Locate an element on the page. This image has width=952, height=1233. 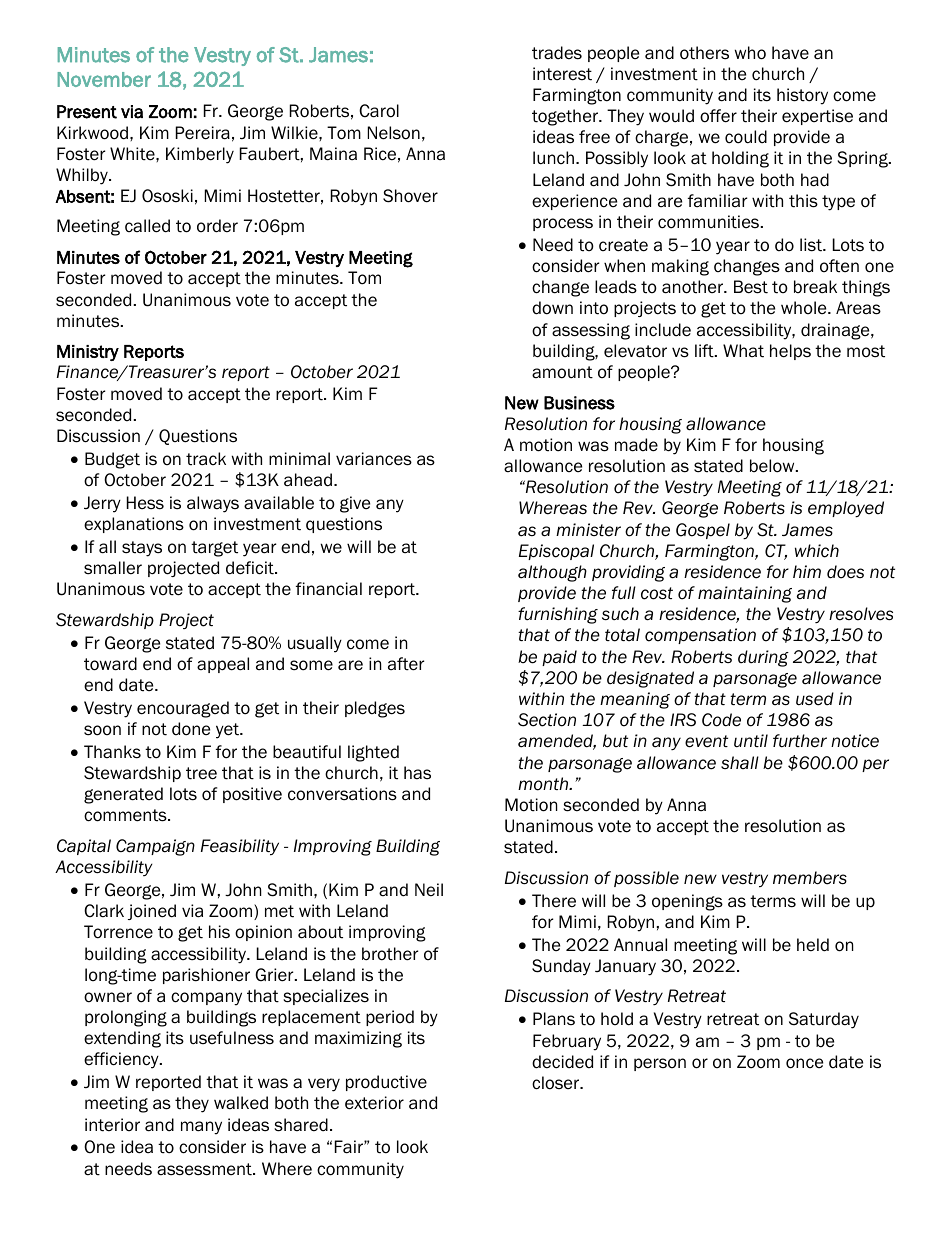
amount is located at coordinates (562, 372).
